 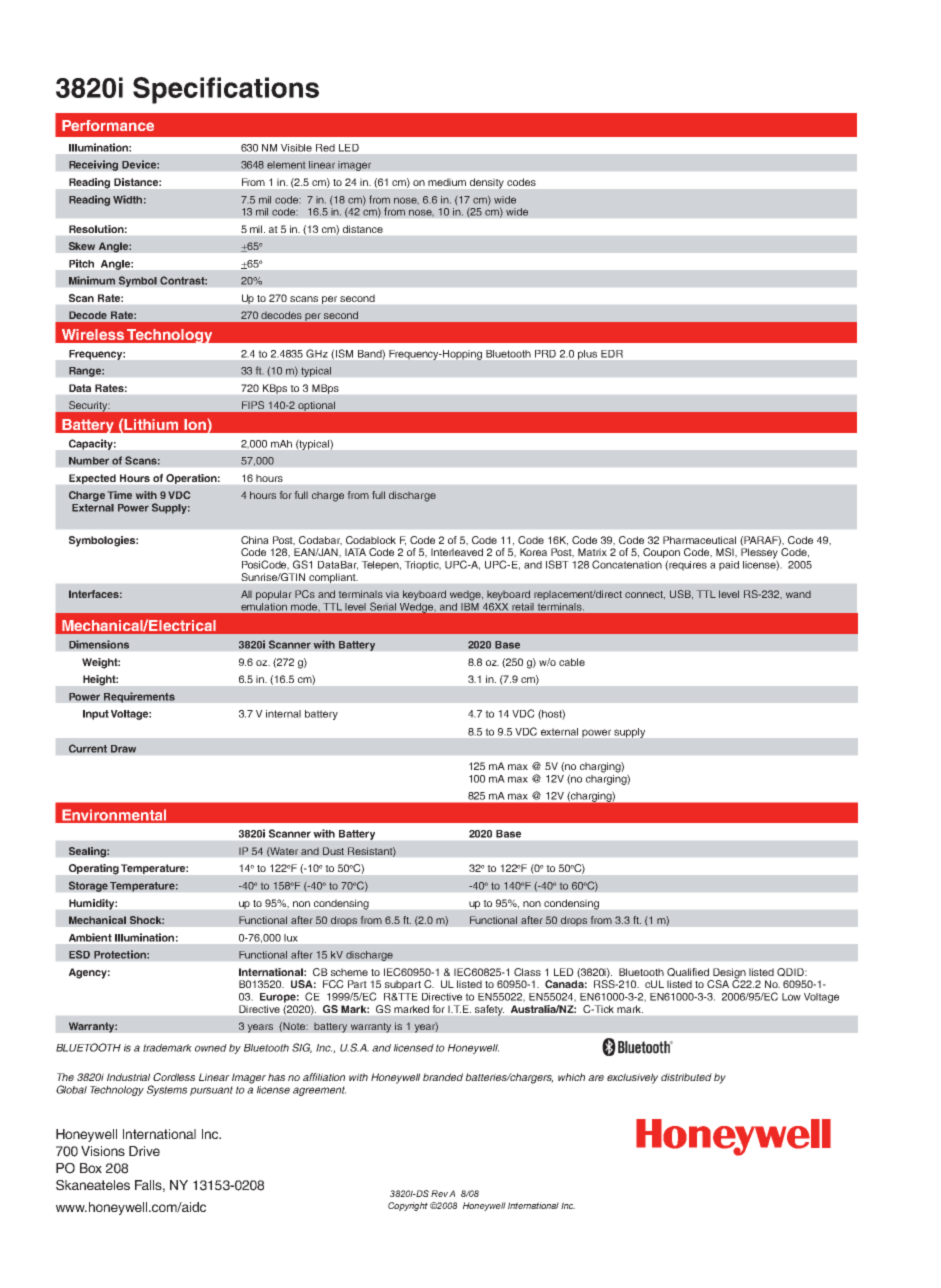 What do you see at coordinates (699, 540) in the document?
I see `Pharmaceutical` at bounding box center [699, 540].
